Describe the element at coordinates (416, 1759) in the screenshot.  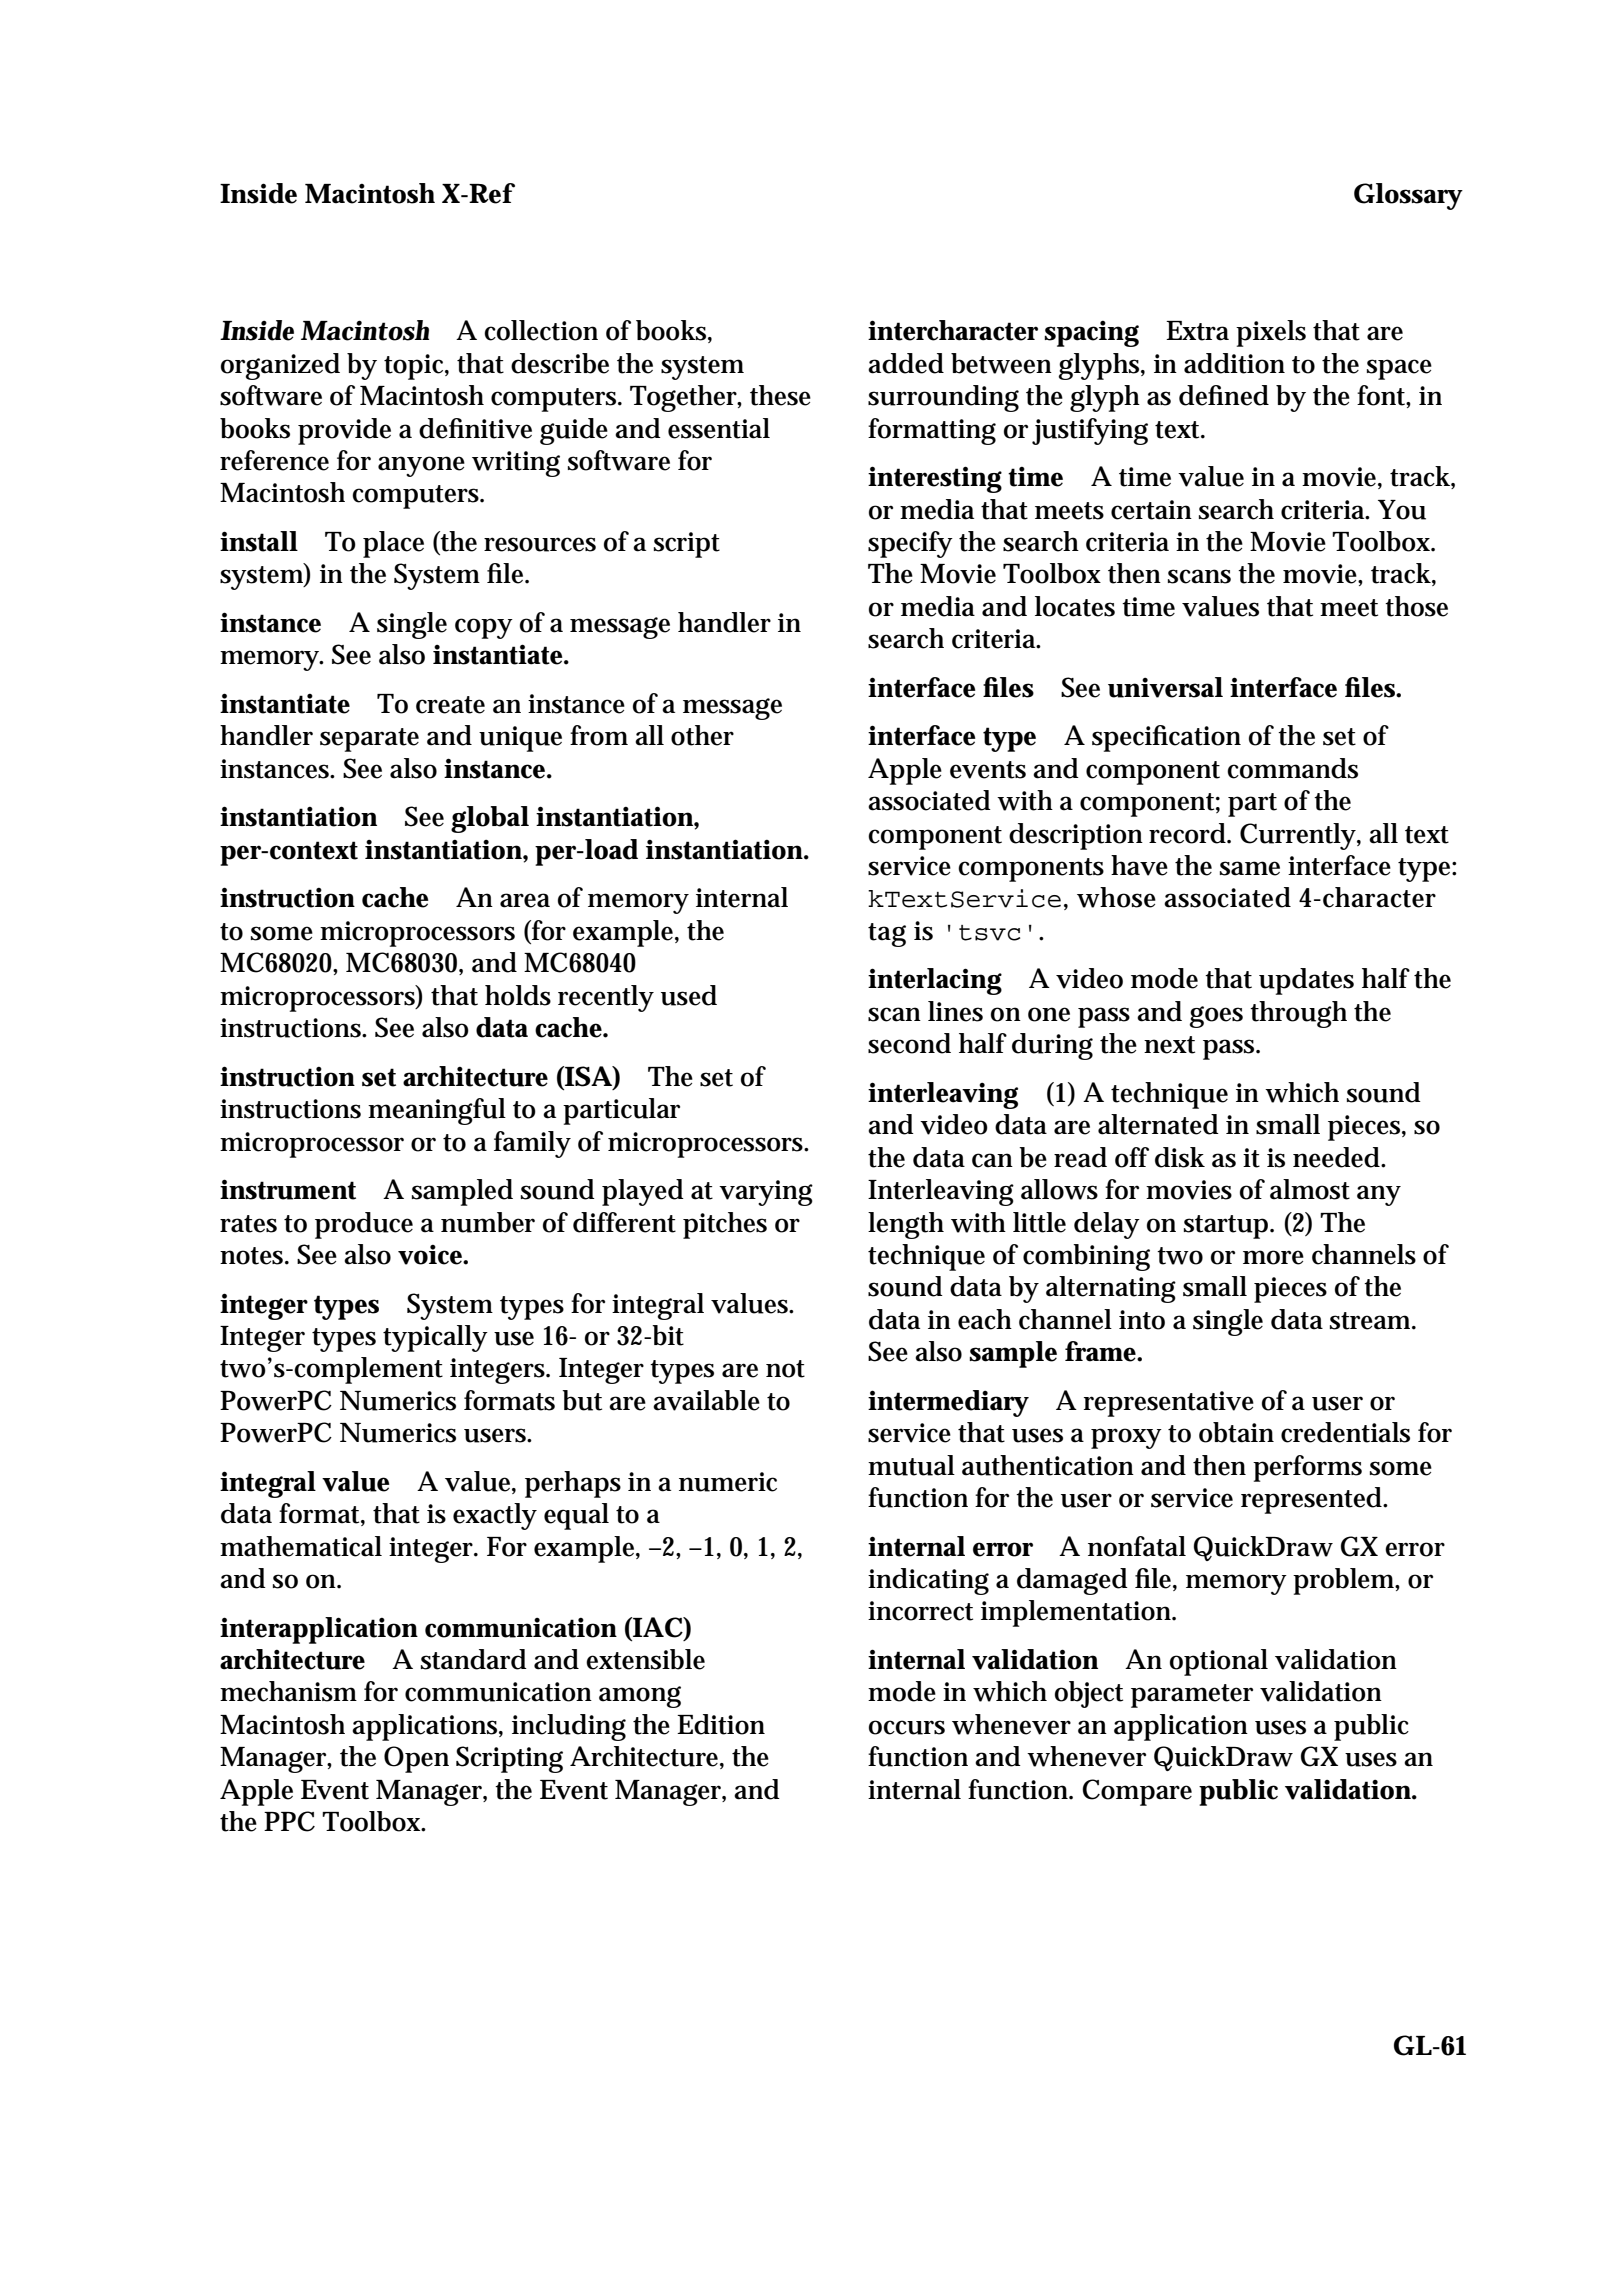
I see `Open` at that location.
